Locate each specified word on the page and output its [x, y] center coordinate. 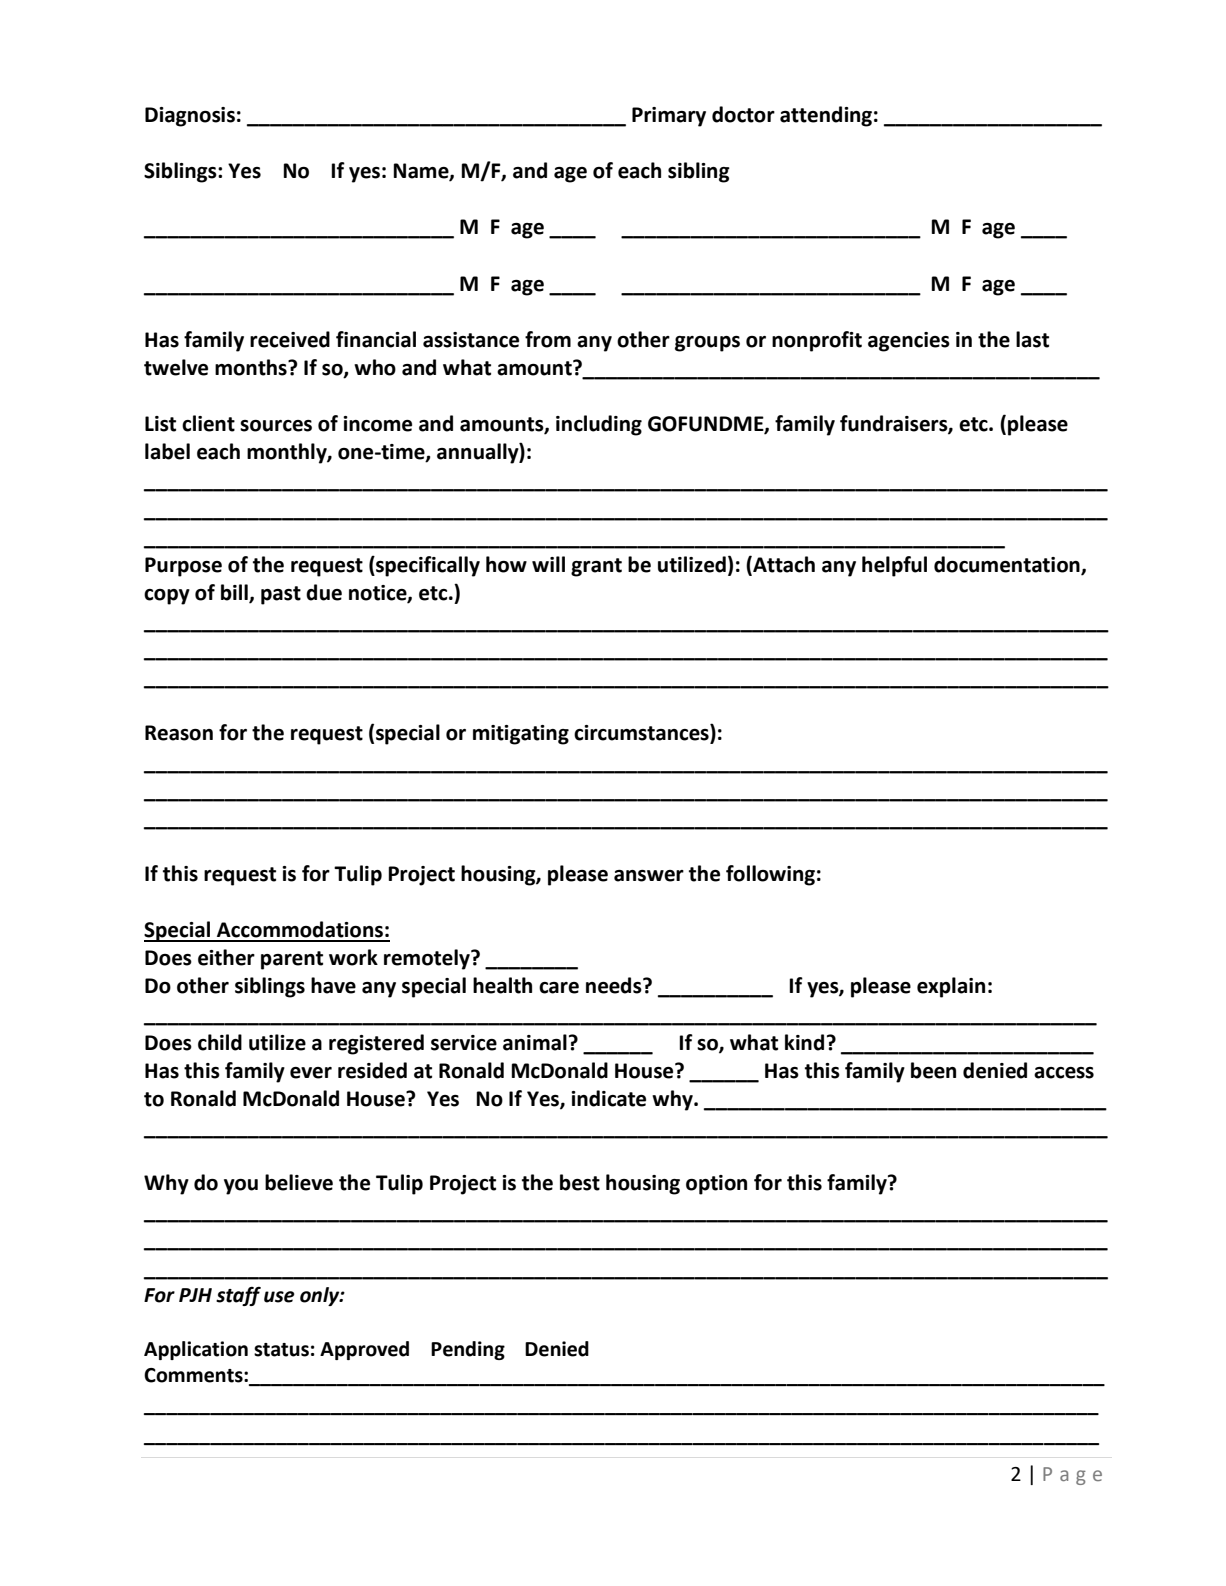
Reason [179, 733]
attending [826, 116]
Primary [669, 117]
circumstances [642, 733]
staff [238, 1296]
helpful [894, 566]
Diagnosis [190, 117]
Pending [468, 1350]
